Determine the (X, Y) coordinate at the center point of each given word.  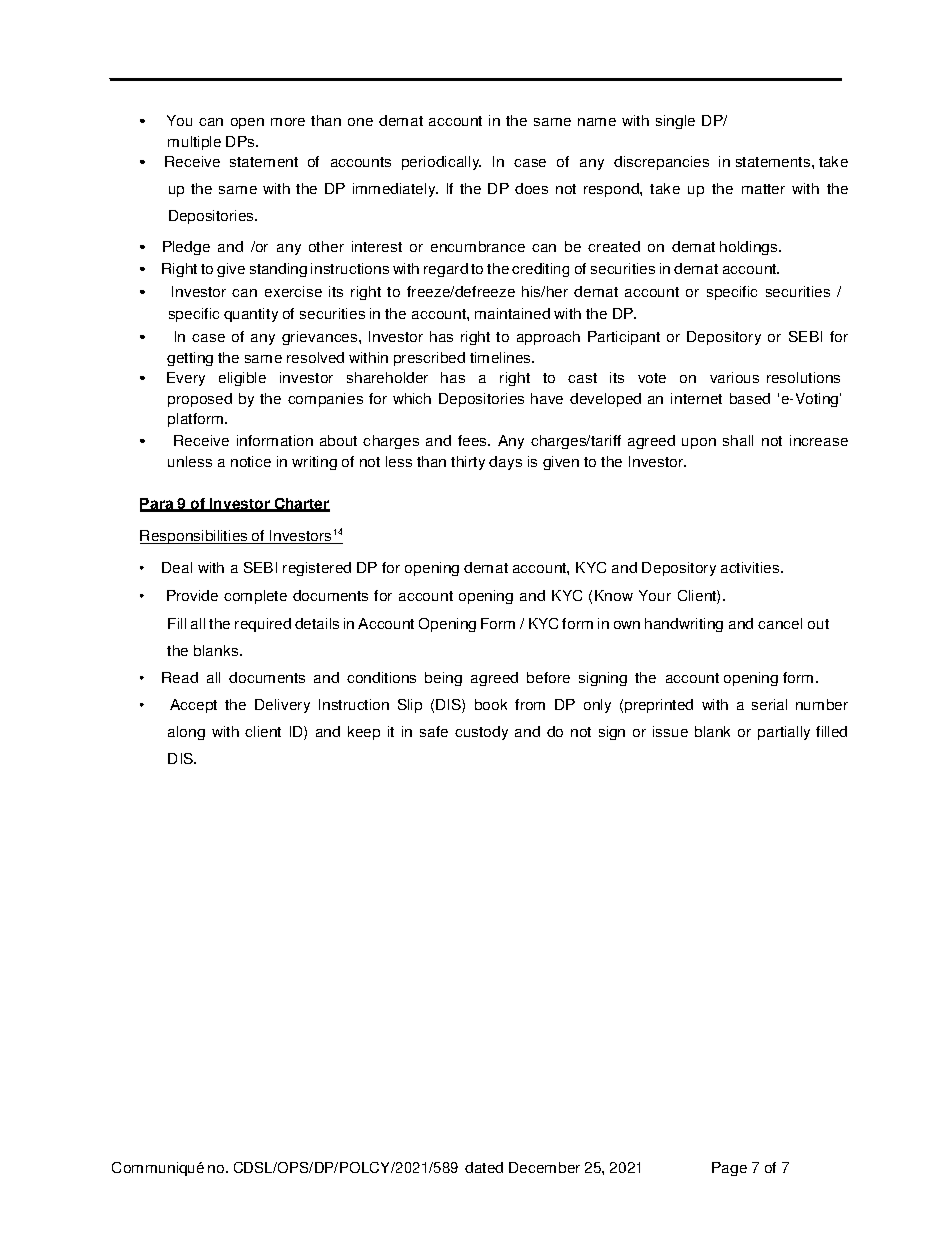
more (288, 122)
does (531, 188)
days (505, 463)
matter (763, 189)
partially (784, 733)
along (186, 733)
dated (484, 1167)
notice (251, 461)
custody (481, 733)
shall (738, 440)
